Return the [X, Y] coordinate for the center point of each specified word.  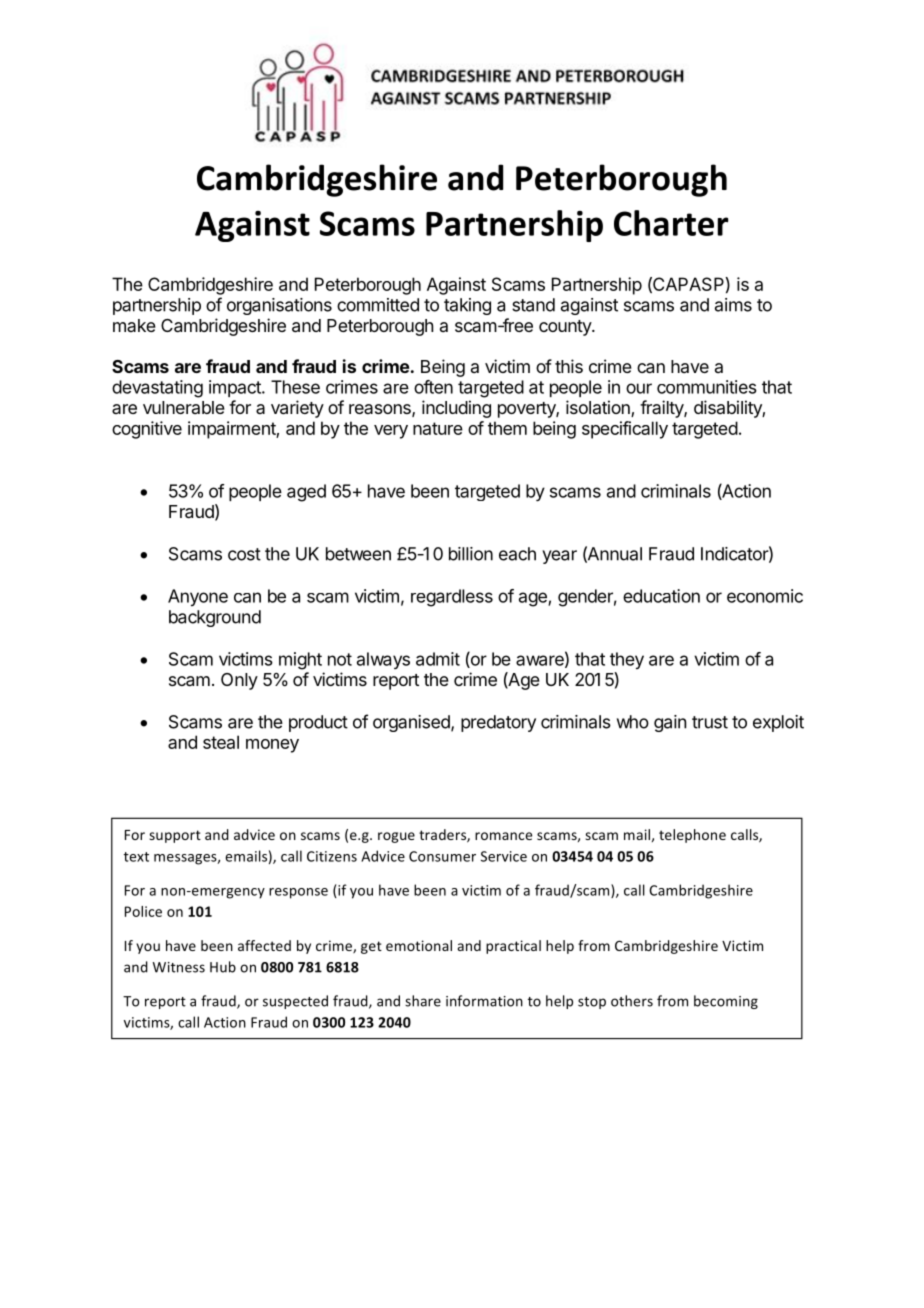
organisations [279, 306]
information [484, 1001]
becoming [726, 1002]
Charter [671, 223]
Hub [223, 967]
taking [467, 306]
